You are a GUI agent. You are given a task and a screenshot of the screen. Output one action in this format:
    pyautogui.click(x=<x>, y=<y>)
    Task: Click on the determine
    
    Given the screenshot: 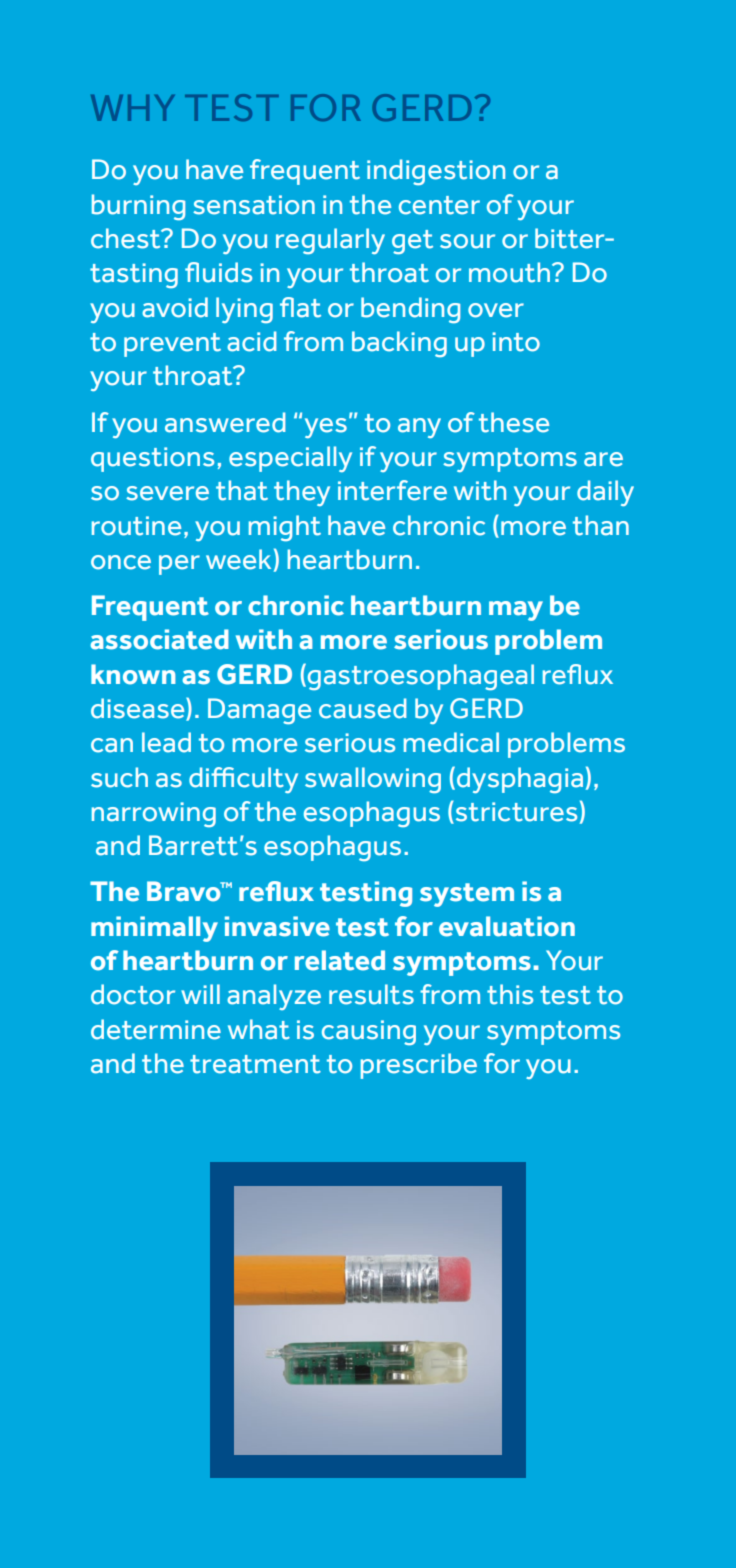 What is the action you would take?
    pyautogui.click(x=156, y=1029)
